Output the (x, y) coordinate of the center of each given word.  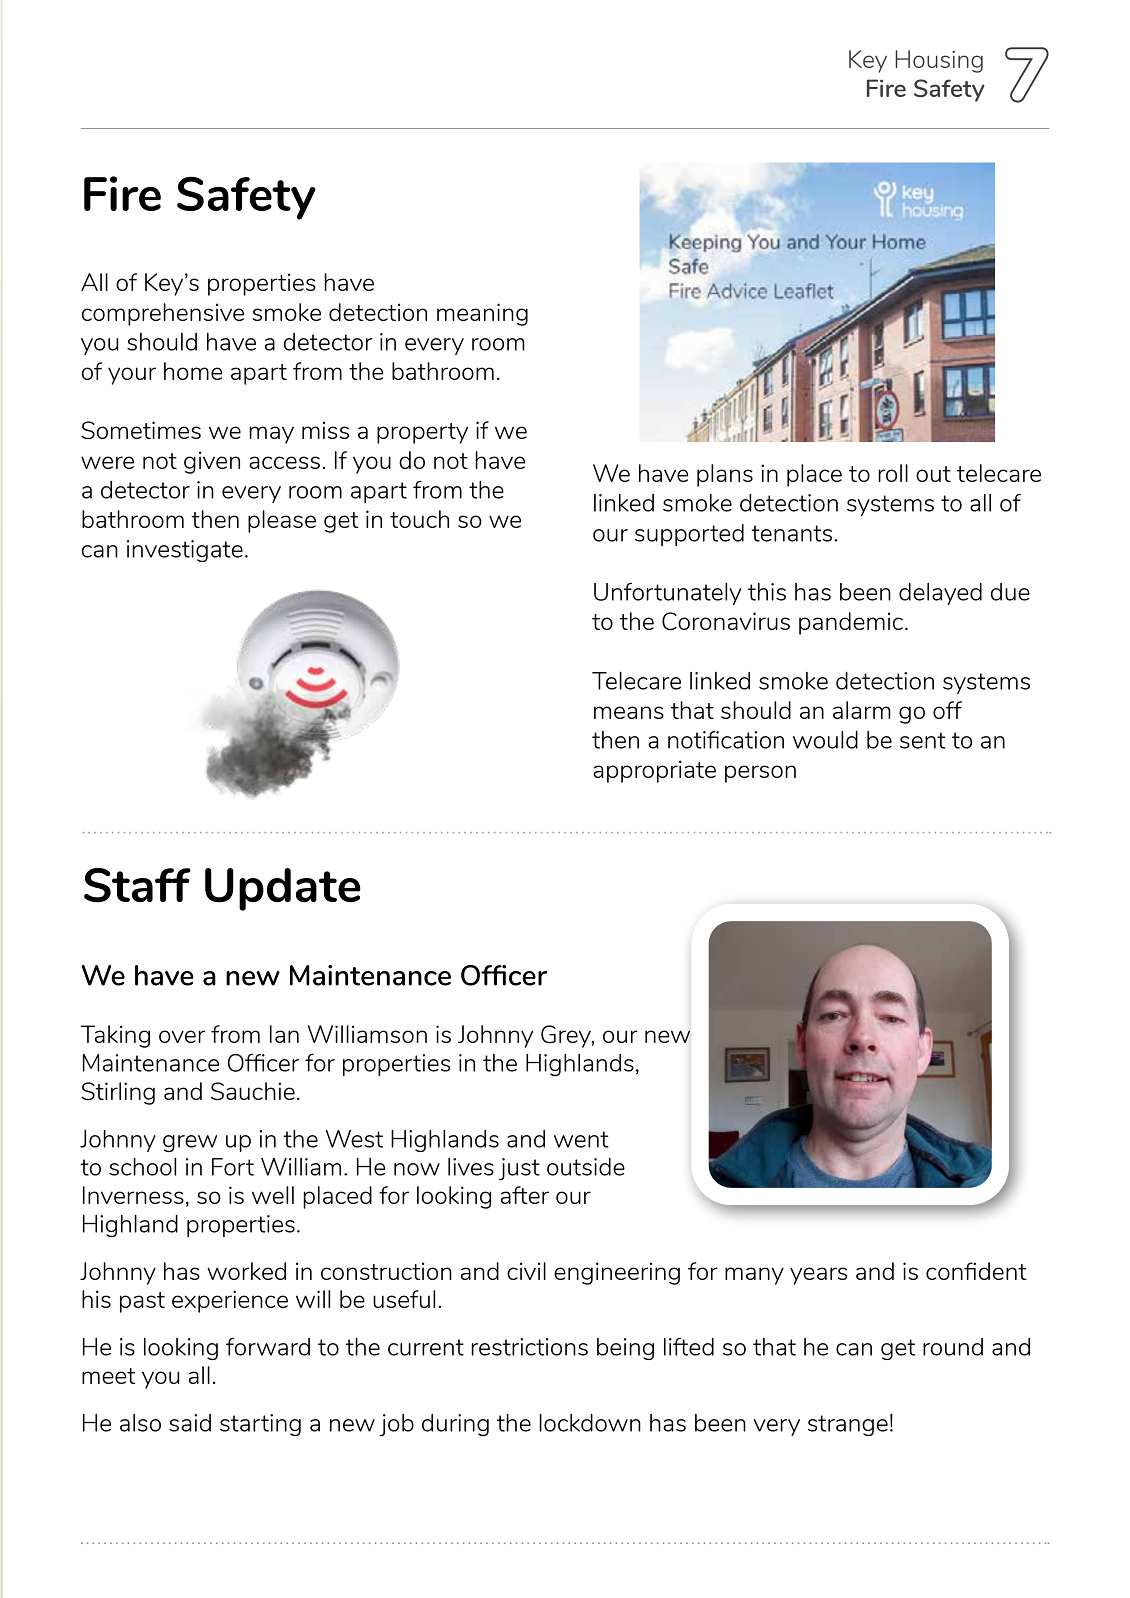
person (760, 774)
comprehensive (163, 314)
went (581, 1139)
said (190, 1423)
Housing (939, 61)
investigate (185, 551)
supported (689, 535)
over (182, 1036)
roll (893, 473)
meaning (482, 314)
